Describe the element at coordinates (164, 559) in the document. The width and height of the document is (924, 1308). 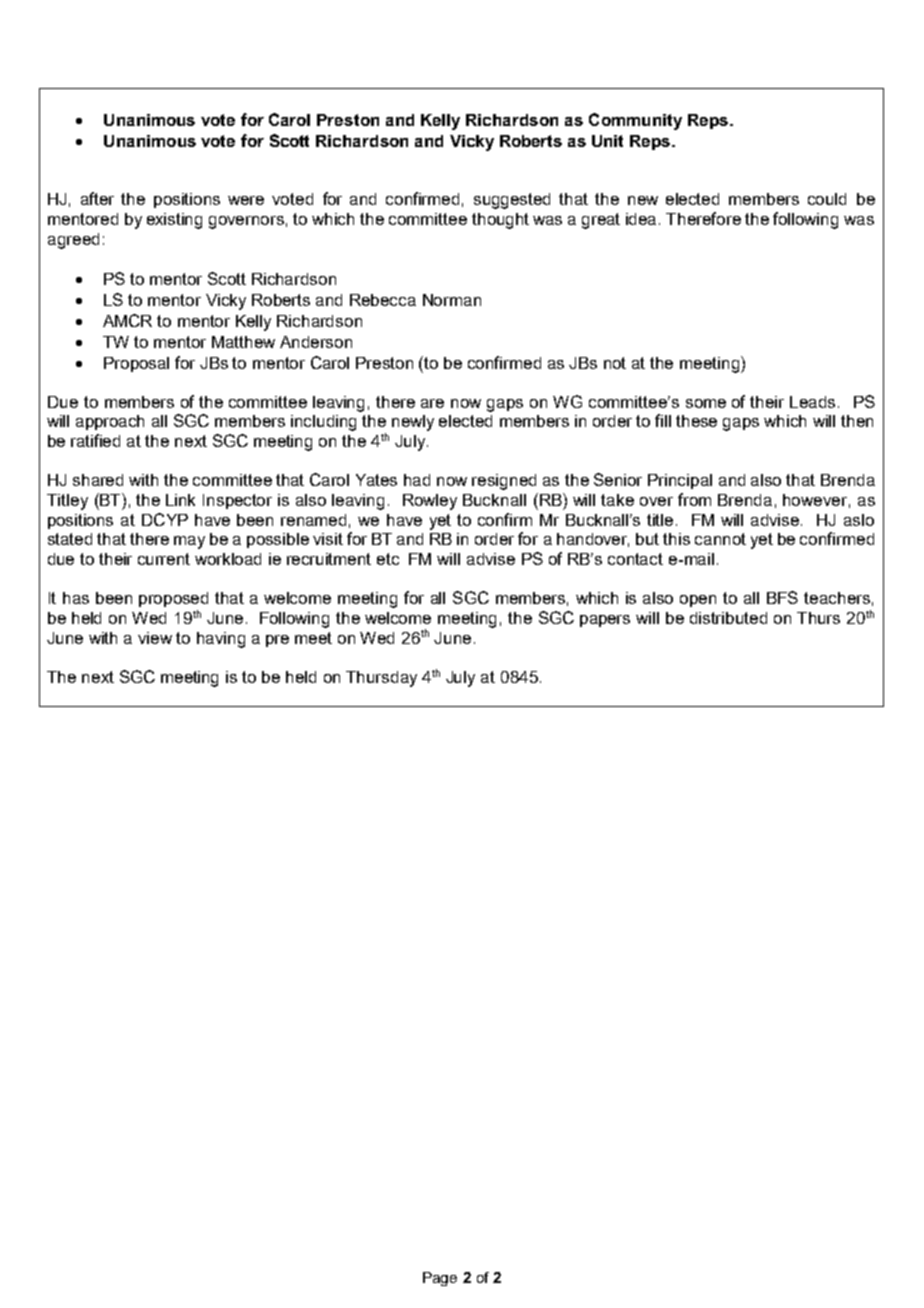
I see `current` at that location.
